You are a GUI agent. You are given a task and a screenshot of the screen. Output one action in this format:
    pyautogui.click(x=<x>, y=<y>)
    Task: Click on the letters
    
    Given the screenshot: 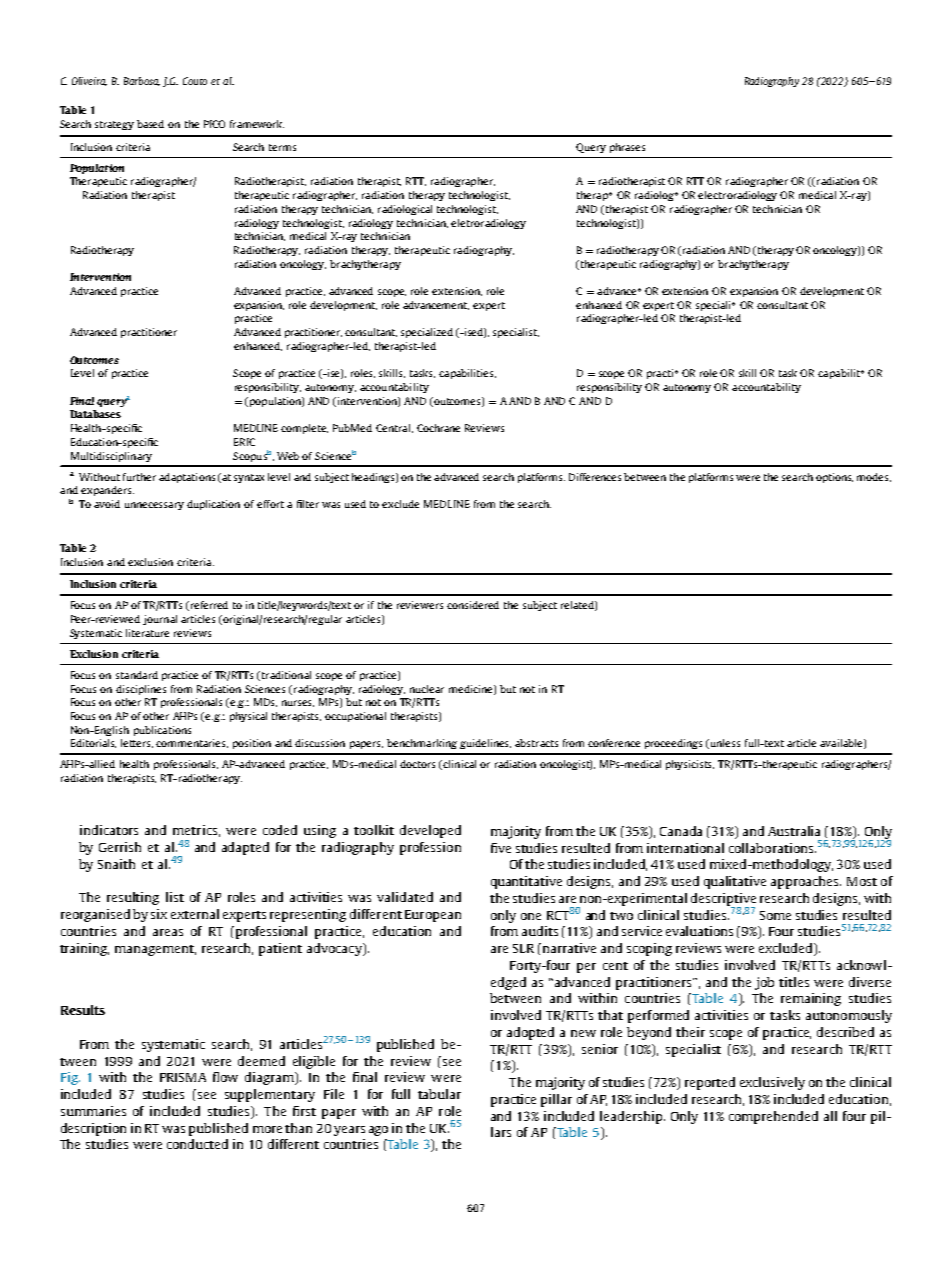 What is the action you would take?
    pyautogui.click(x=137, y=743)
